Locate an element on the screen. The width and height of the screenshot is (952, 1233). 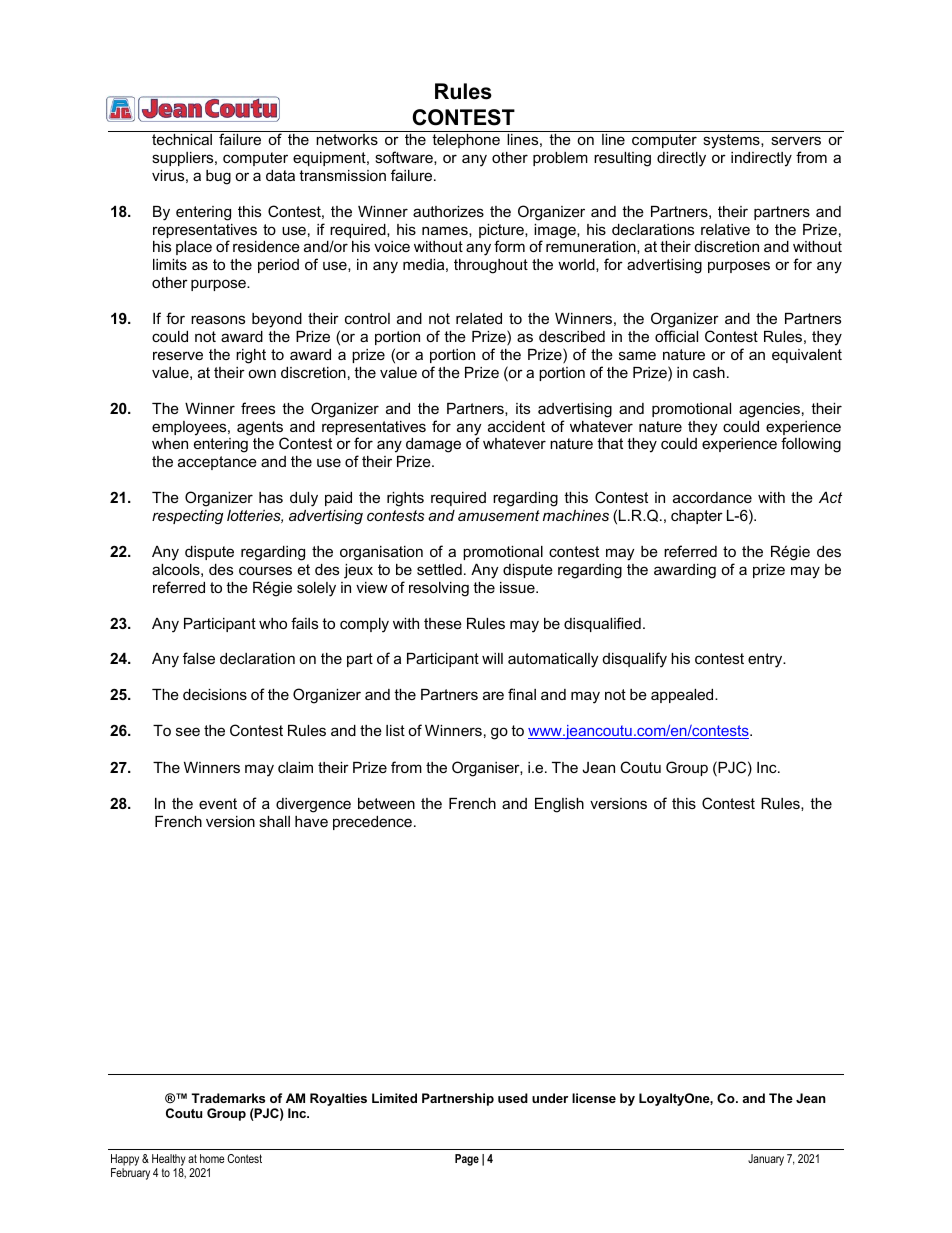
will is located at coordinates (492, 658).
